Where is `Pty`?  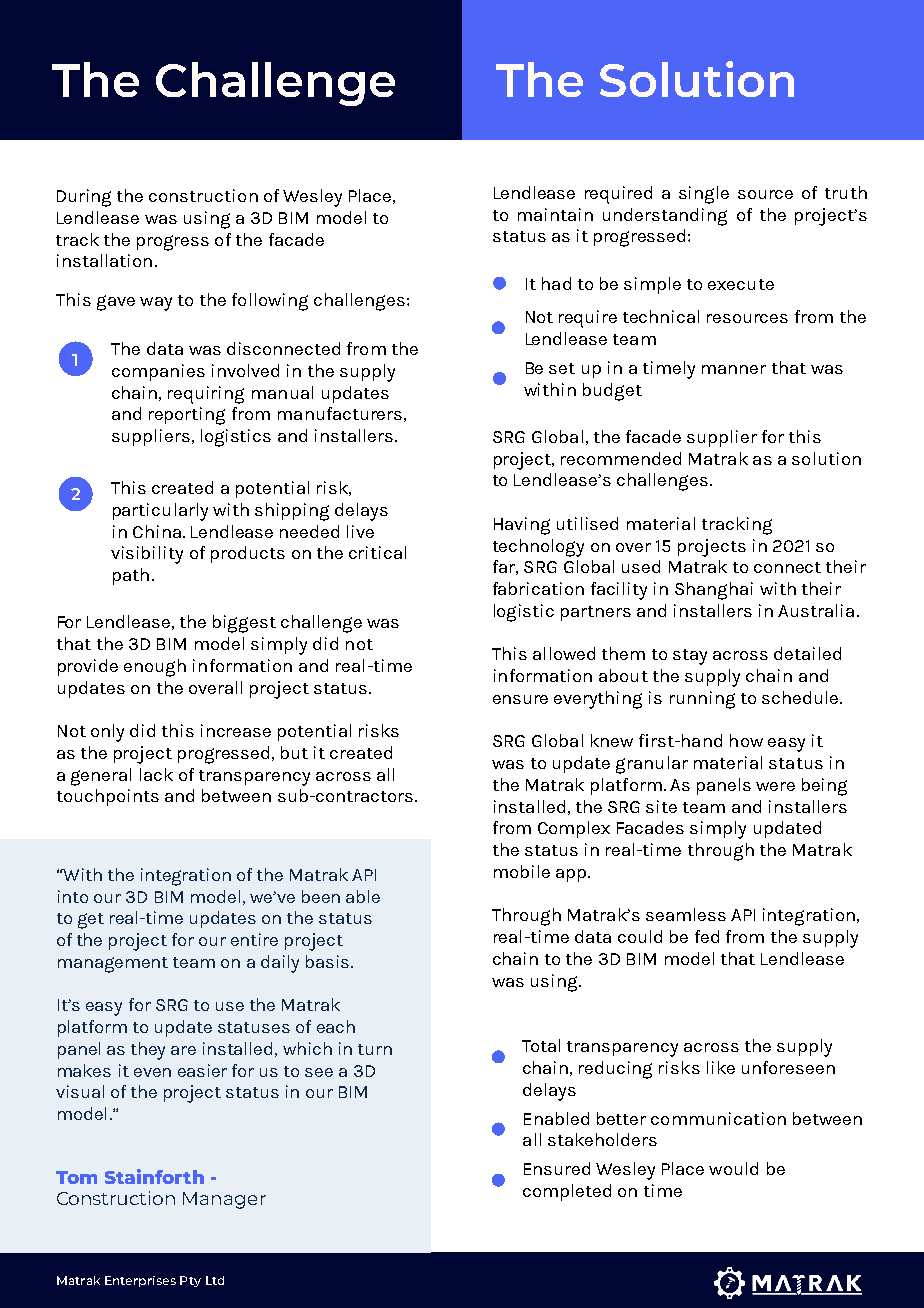 Pty is located at coordinates (190, 1281).
